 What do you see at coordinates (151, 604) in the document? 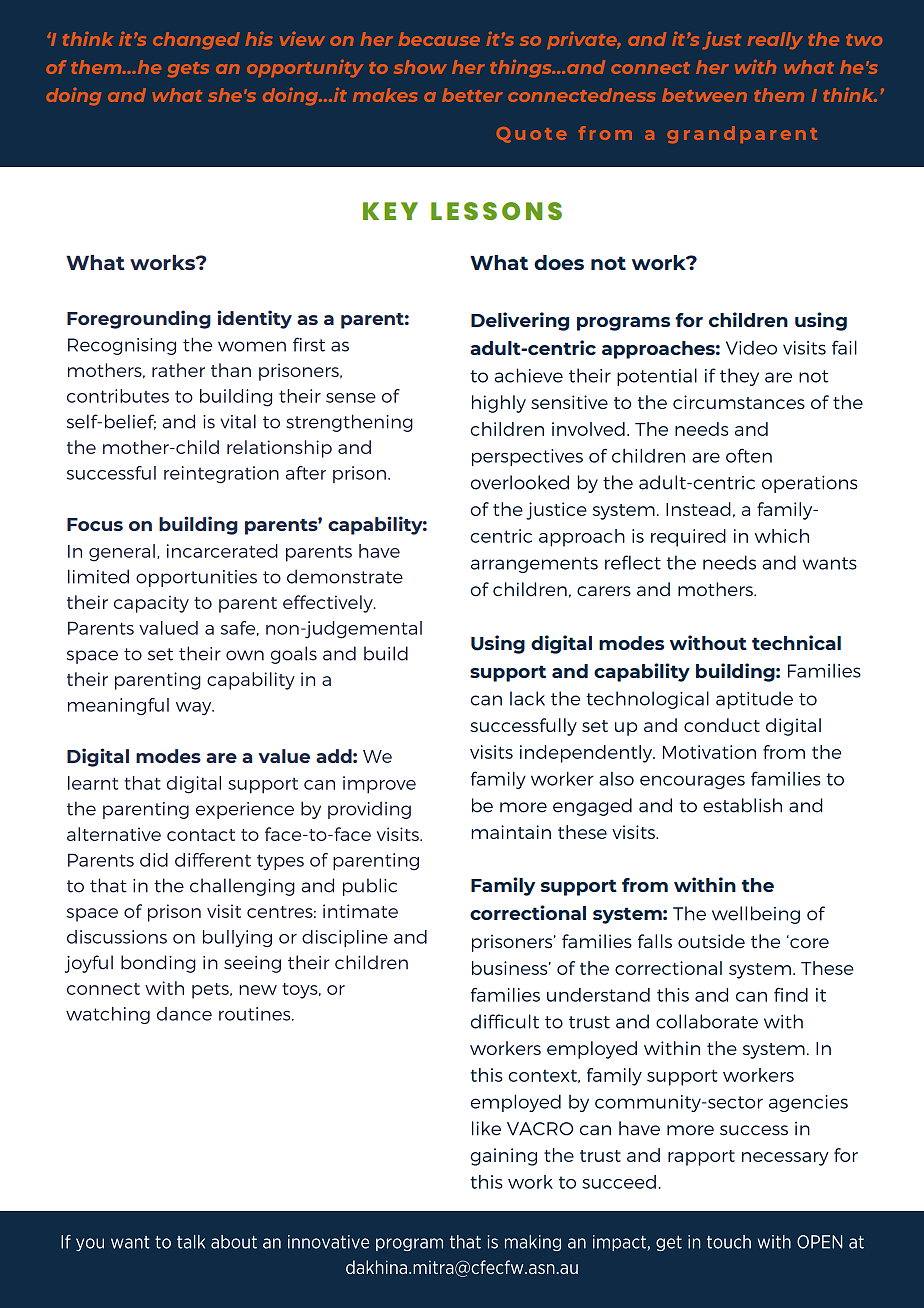
I see `capacity` at bounding box center [151, 604].
